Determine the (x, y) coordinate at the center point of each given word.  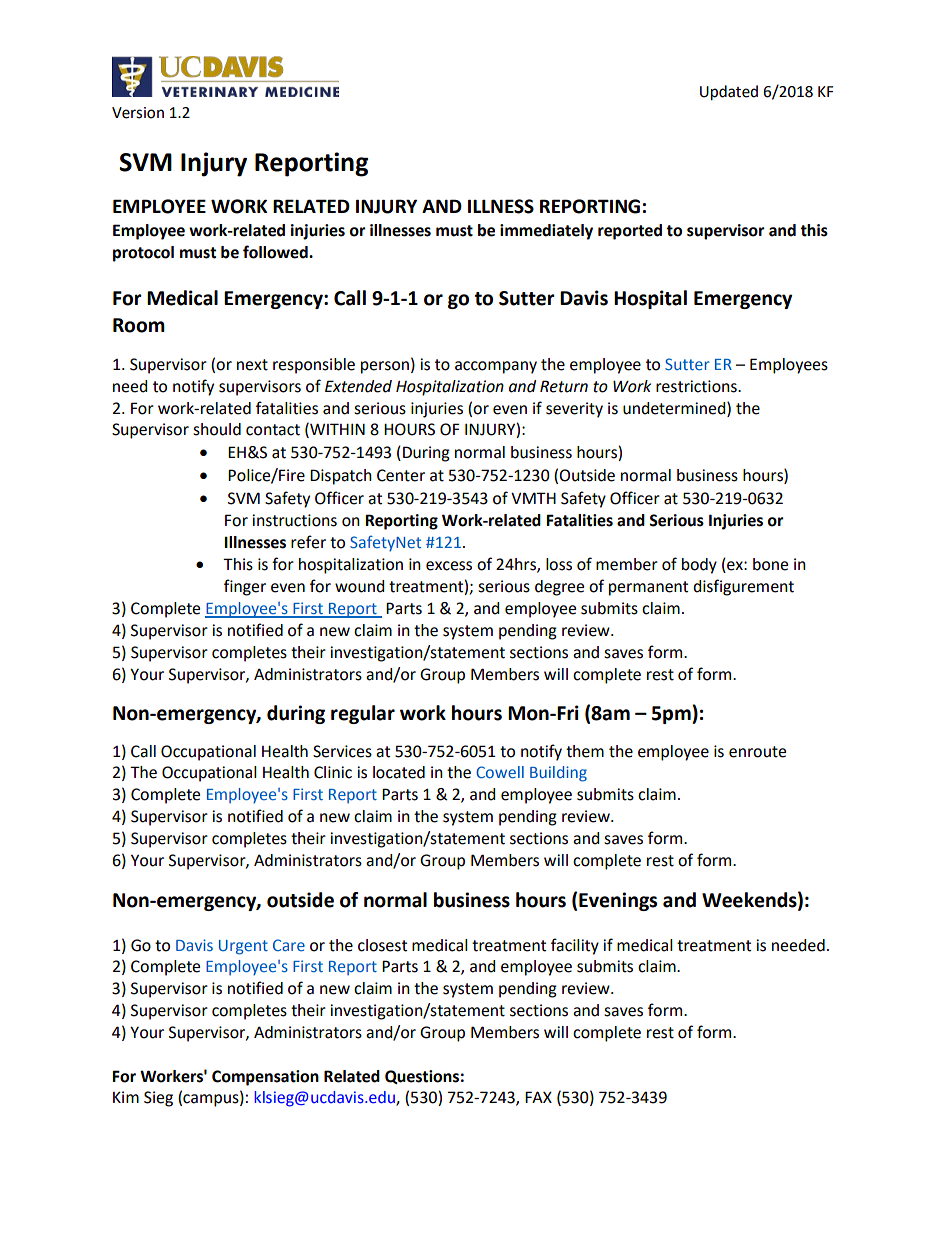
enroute (757, 752)
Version (138, 113)
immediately (546, 232)
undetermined (675, 408)
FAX (538, 1097)
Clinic (333, 772)
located (399, 772)
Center (401, 475)
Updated (729, 93)
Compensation (265, 1078)
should (217, 429)
